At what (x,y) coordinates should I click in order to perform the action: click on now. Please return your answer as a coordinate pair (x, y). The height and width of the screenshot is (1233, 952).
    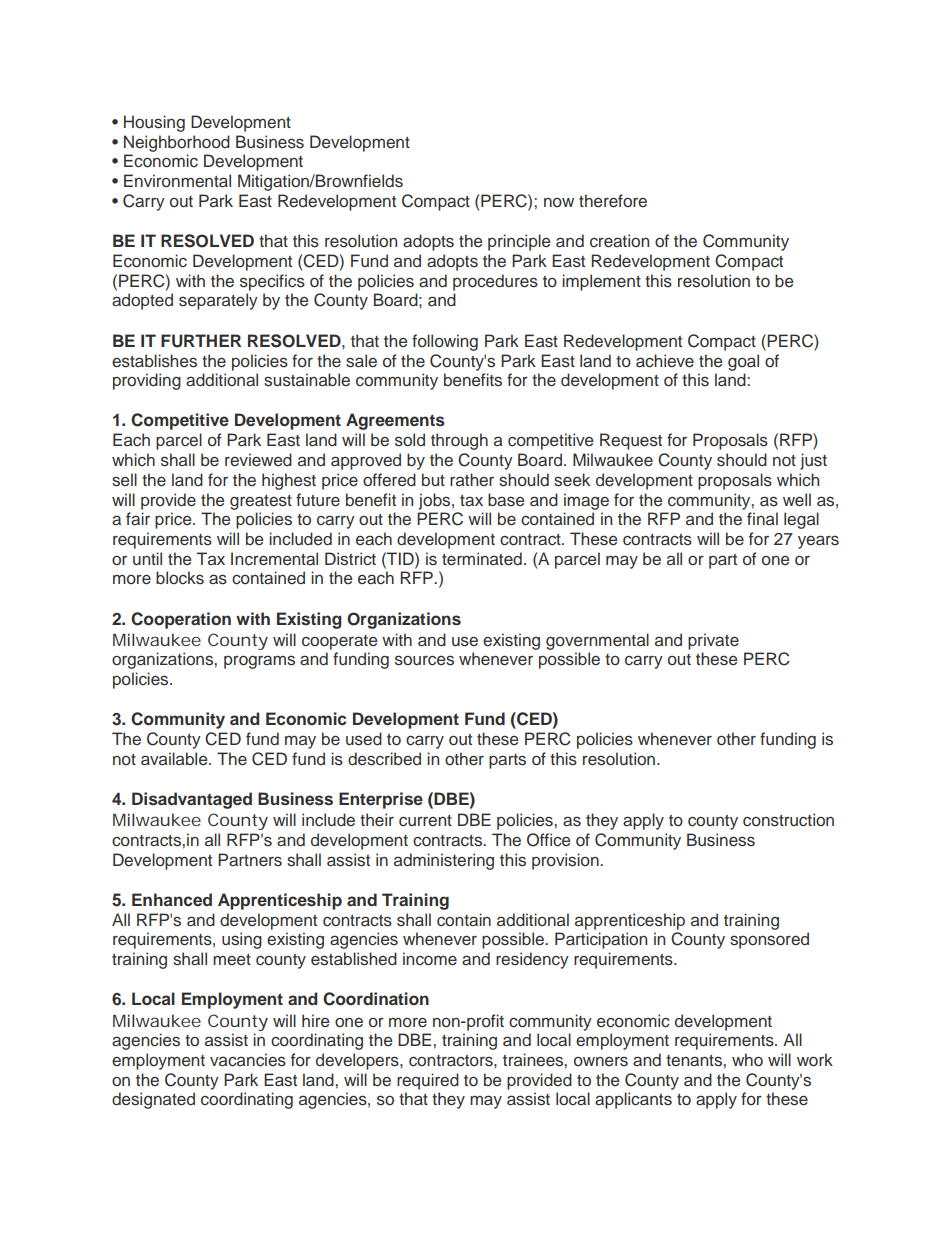
    Looking at the image, I should click on (559, 202).
